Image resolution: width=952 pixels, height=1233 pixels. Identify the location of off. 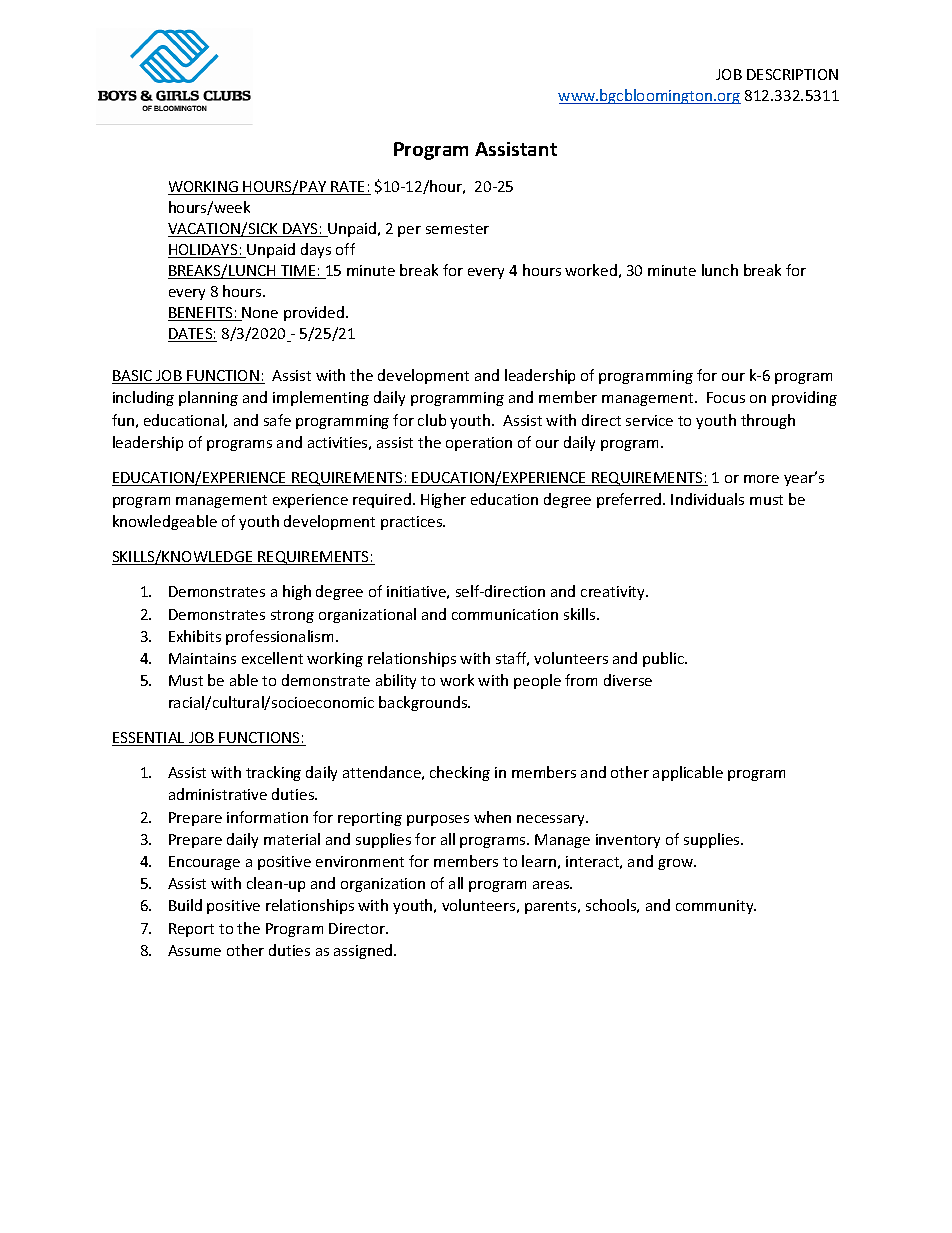
(345, 249).
